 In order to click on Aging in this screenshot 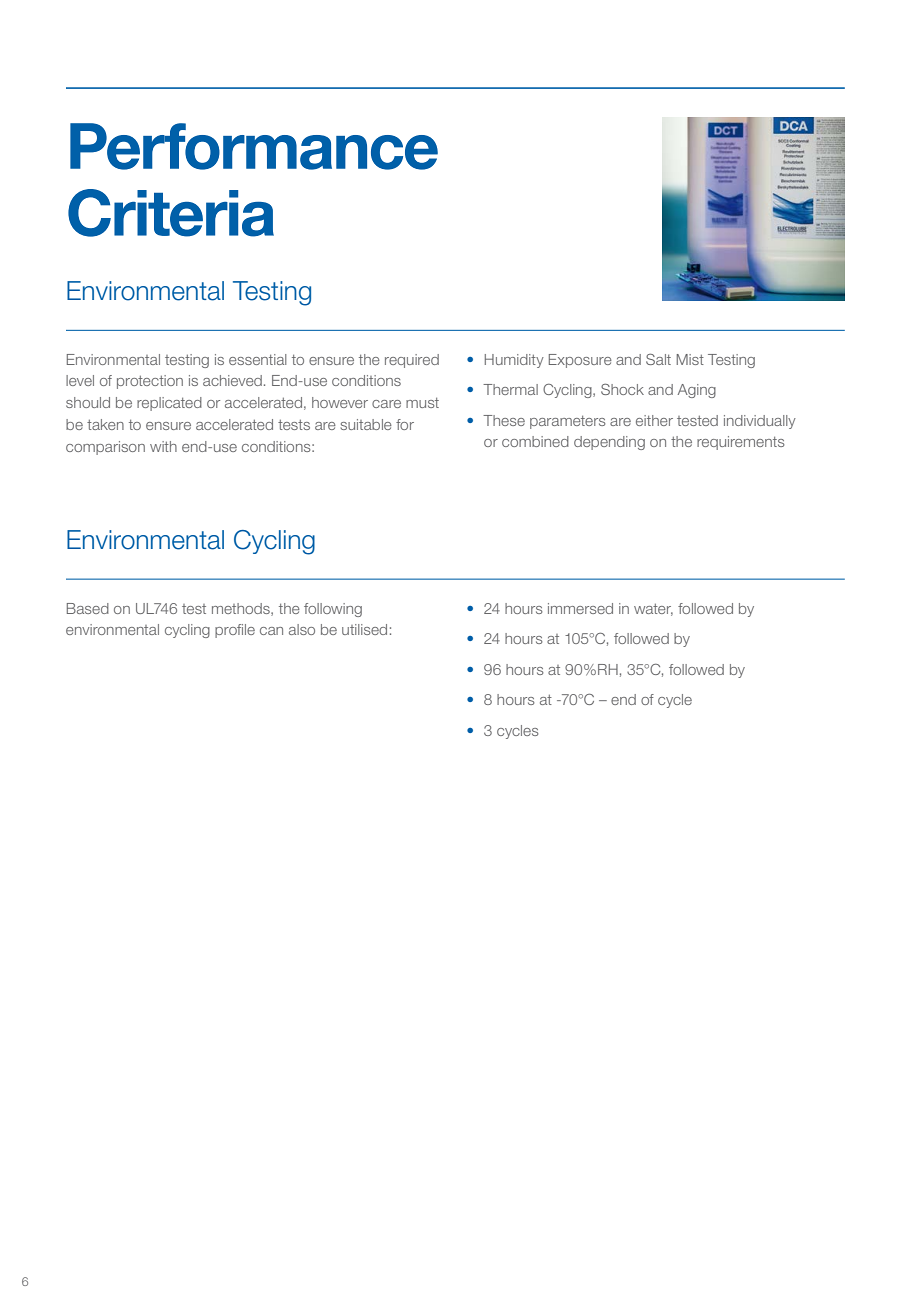, I will do `click(697, 391)`.
